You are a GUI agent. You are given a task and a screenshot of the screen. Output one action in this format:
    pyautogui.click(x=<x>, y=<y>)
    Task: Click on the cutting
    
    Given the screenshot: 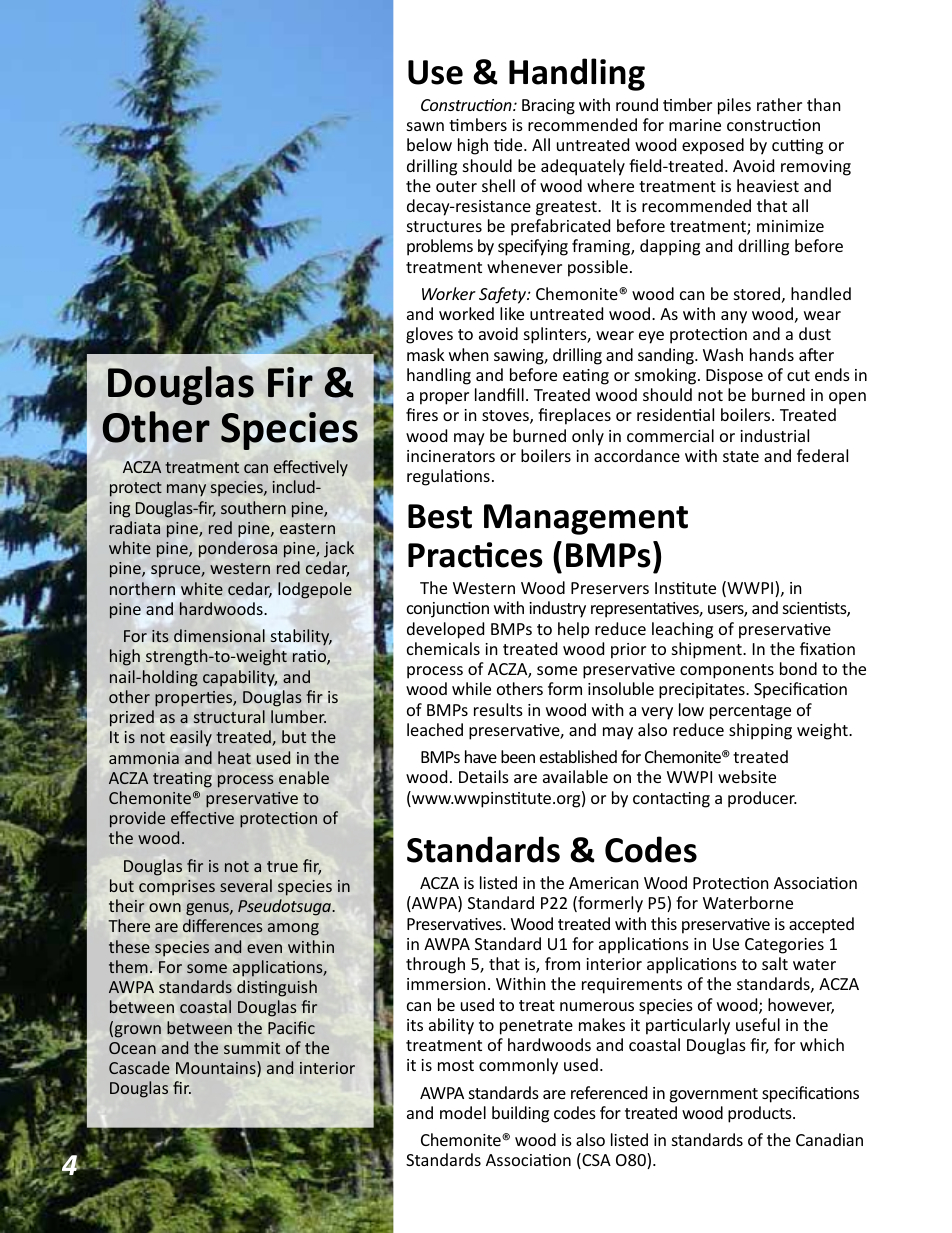 What is the action you would take?
    pyautogui.click(x=797, y=147)
